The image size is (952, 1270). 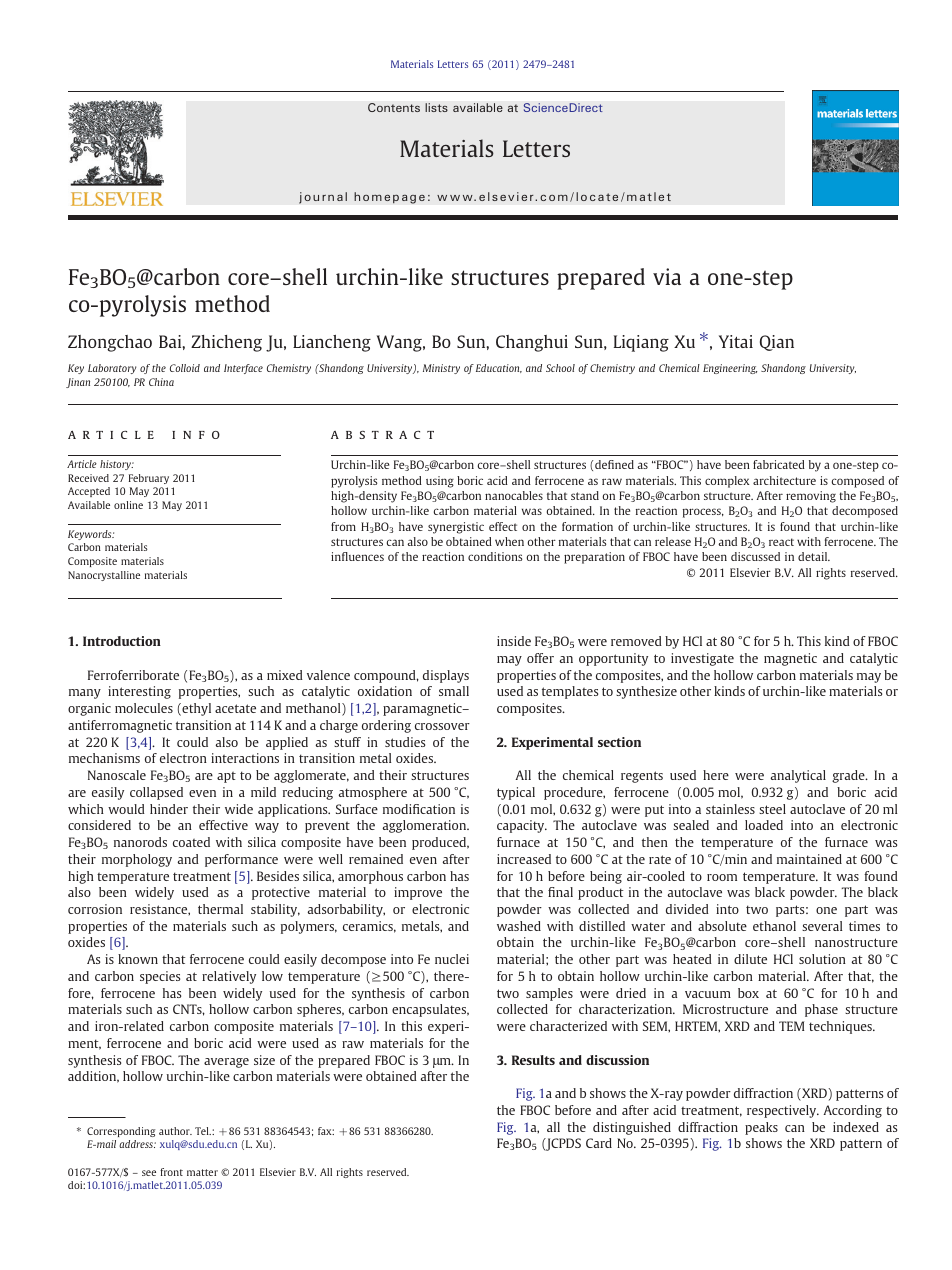 I want to click on using, so click(x=440, y=482).
